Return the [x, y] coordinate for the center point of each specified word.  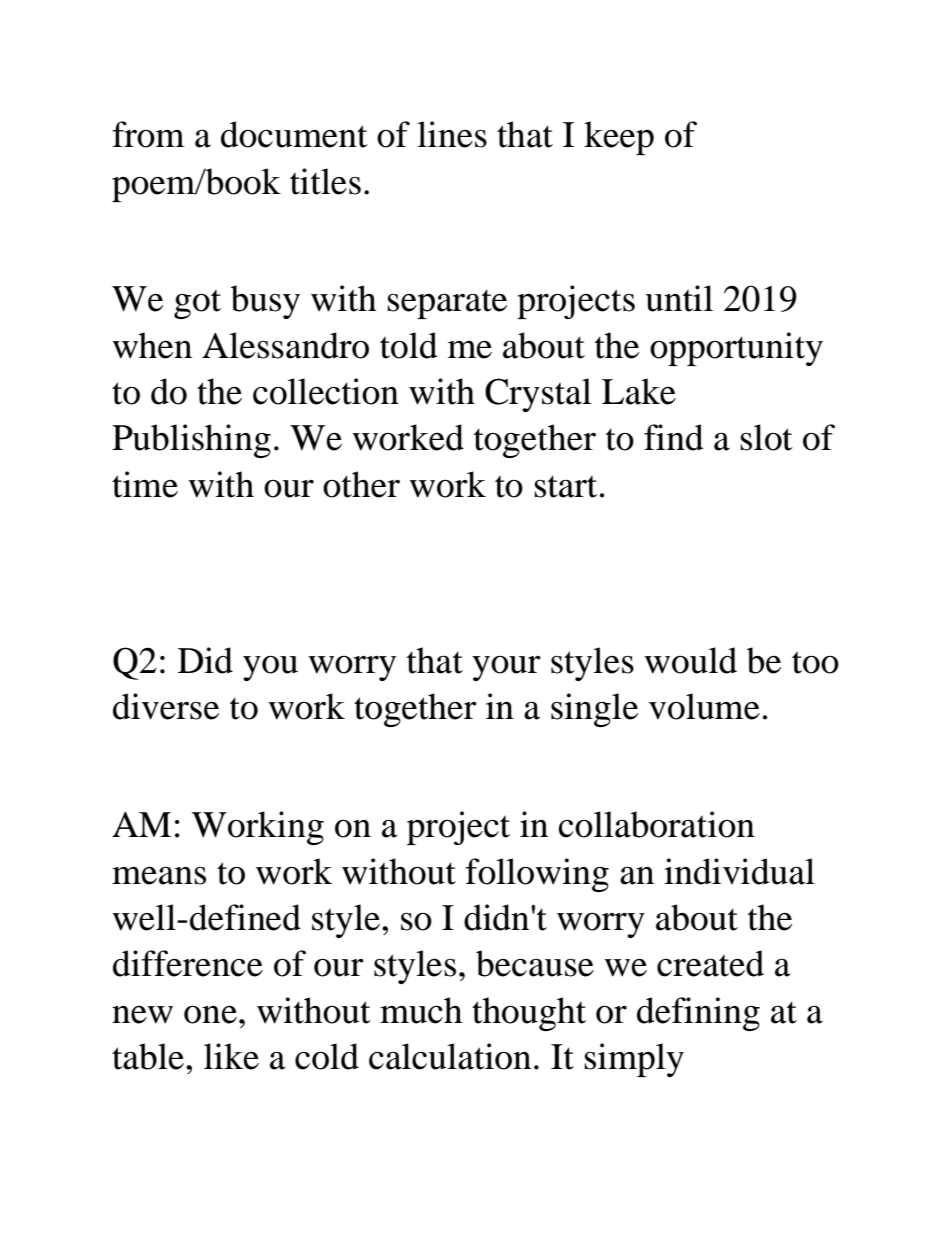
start [565, 486]
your [506, 668]
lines [452, 134]
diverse [166, 706]
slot [766, 437]
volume [704, 706]
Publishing [191, 441]
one [210, 1014]
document [294, 134]
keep [619, 138]
